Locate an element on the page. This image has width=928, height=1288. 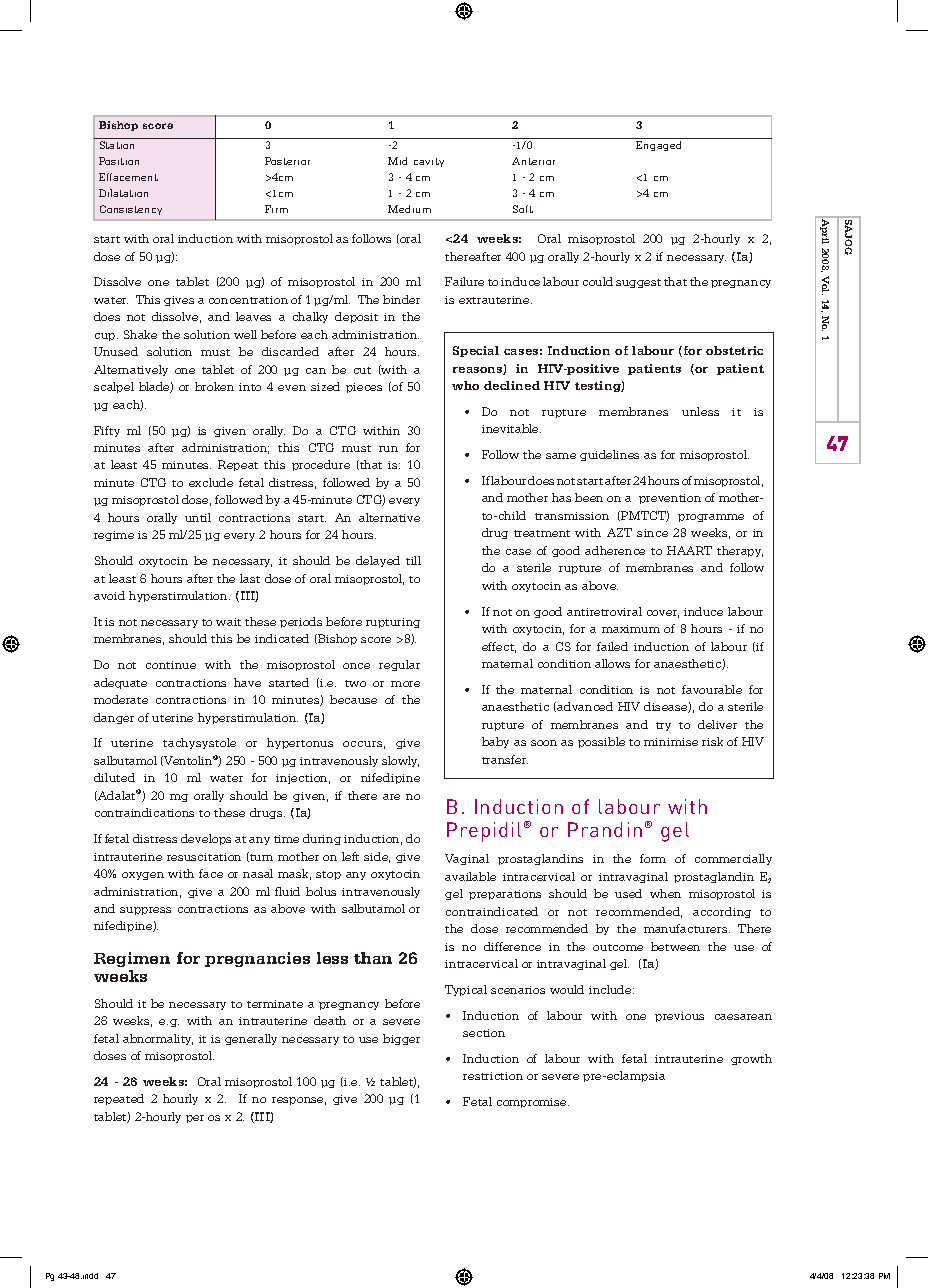
abnormality is located at coordinates (158, 1039).
